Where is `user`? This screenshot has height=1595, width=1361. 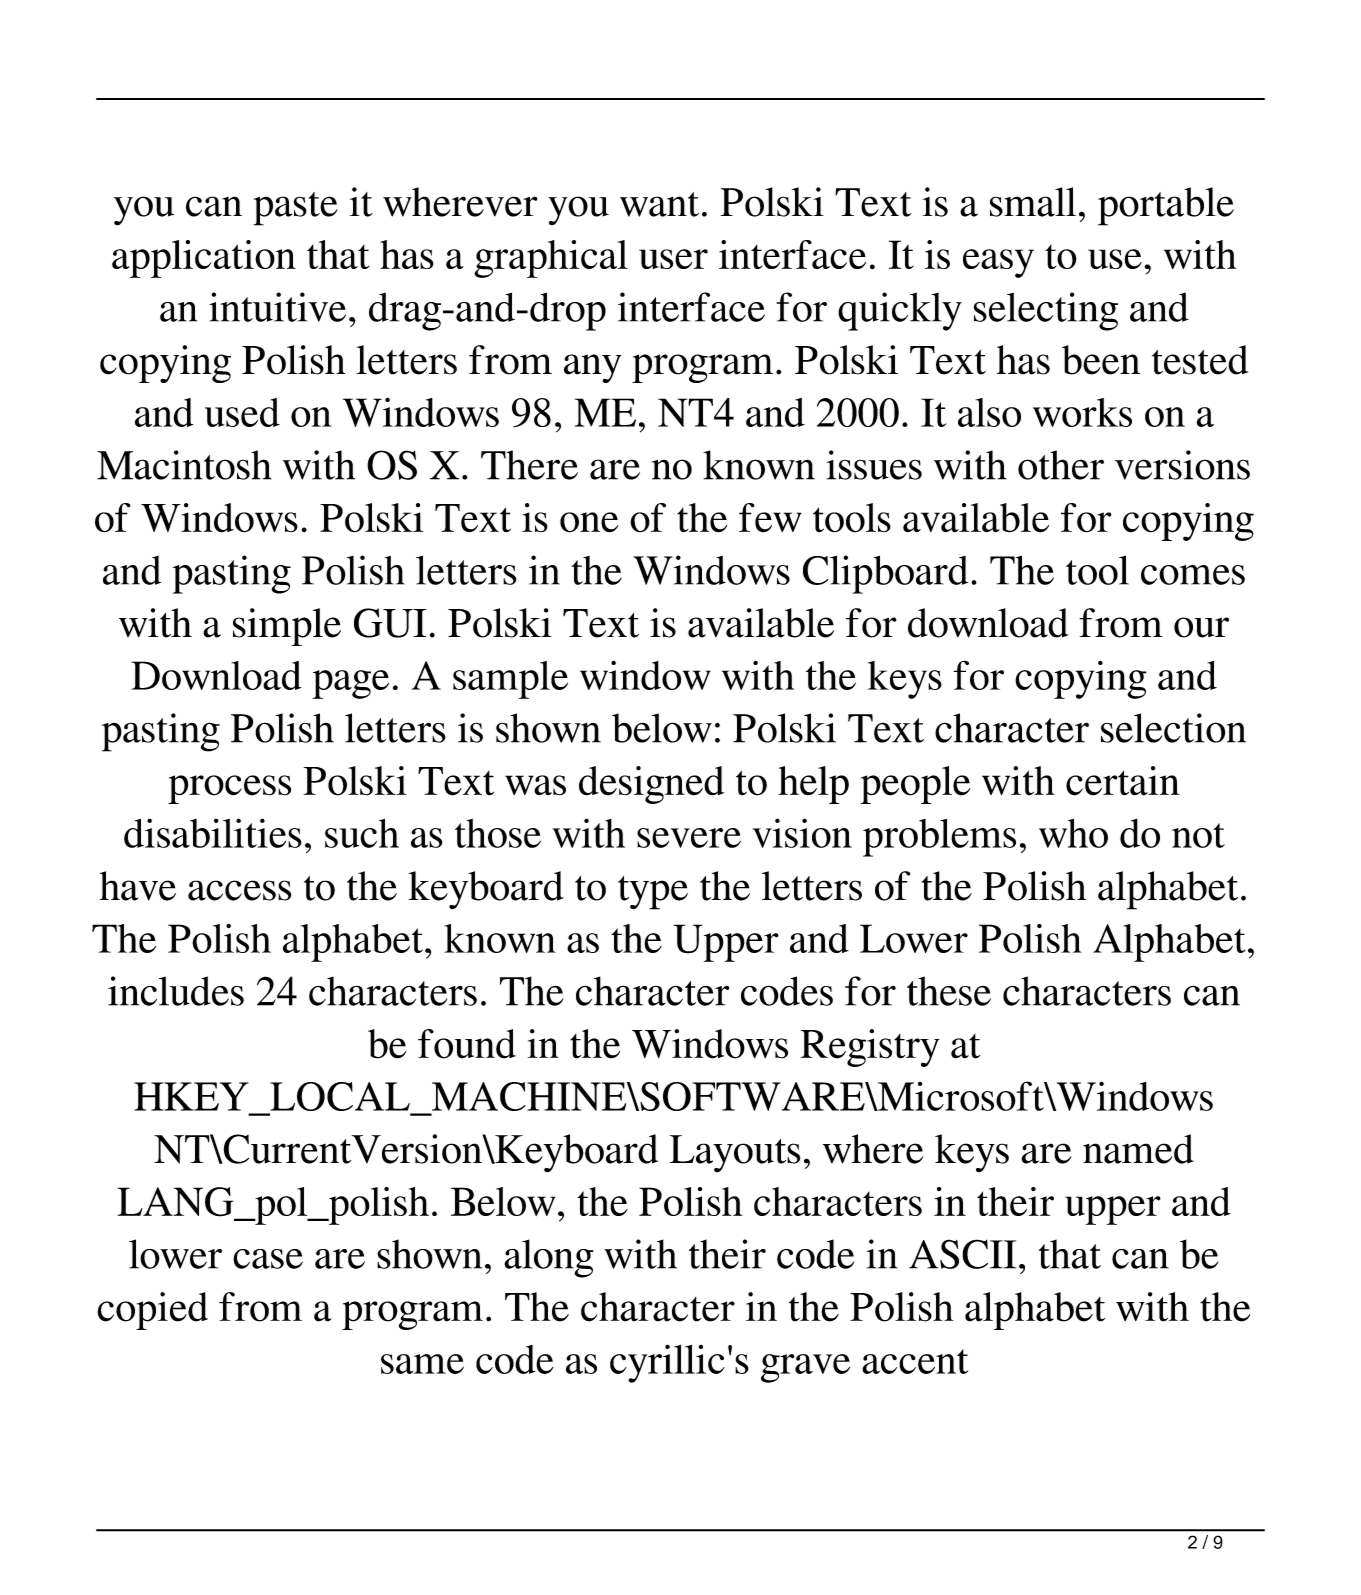 user is located at coordinates (673, 259).
